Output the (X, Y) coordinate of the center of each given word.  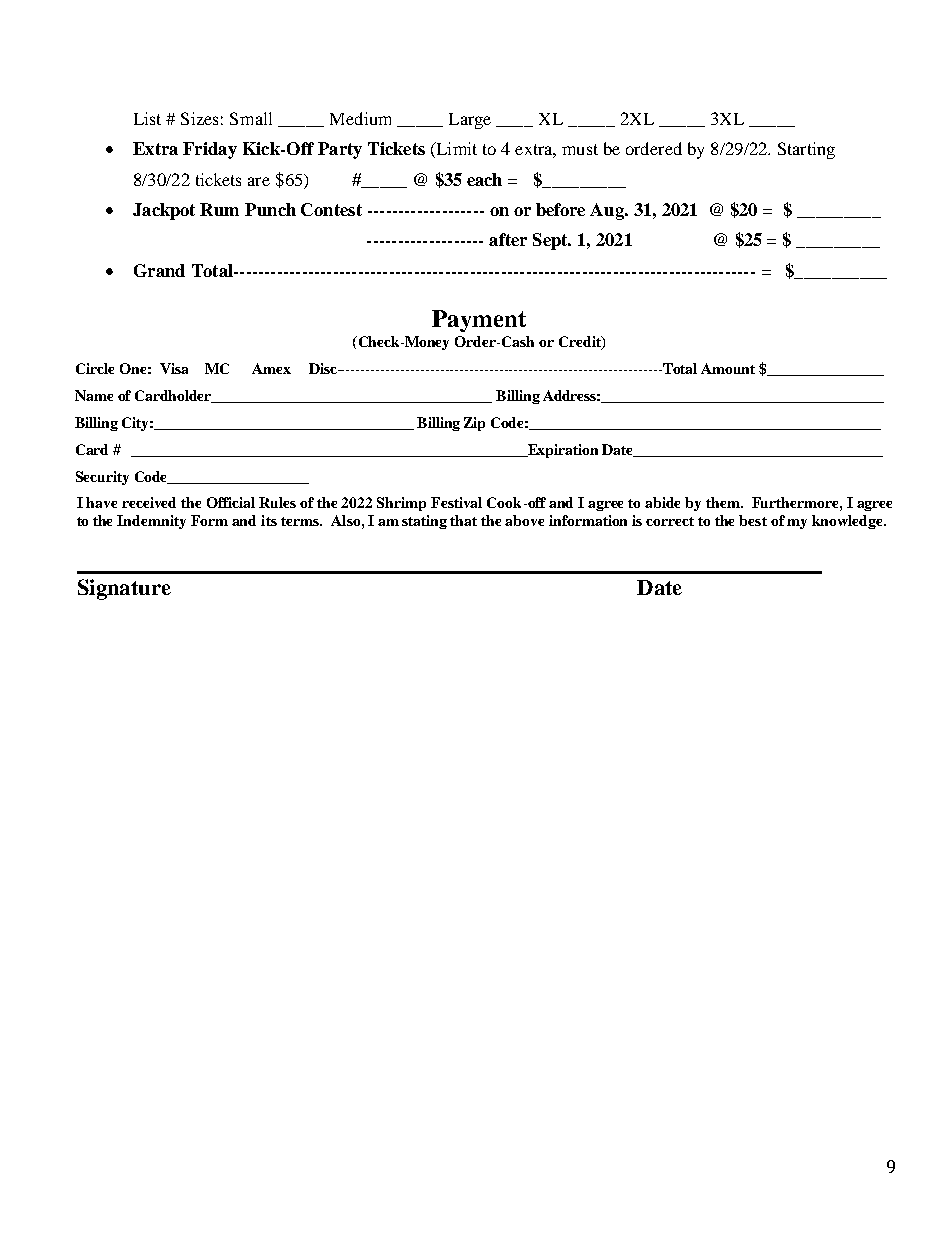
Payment (479, 321)
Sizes (199, 118)
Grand (159, 270)
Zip (474, 424)
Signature (124, 589)
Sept (551, 241)
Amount (728, 368)
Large (470, 121)
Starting (806, 150)
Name (94, 395)
